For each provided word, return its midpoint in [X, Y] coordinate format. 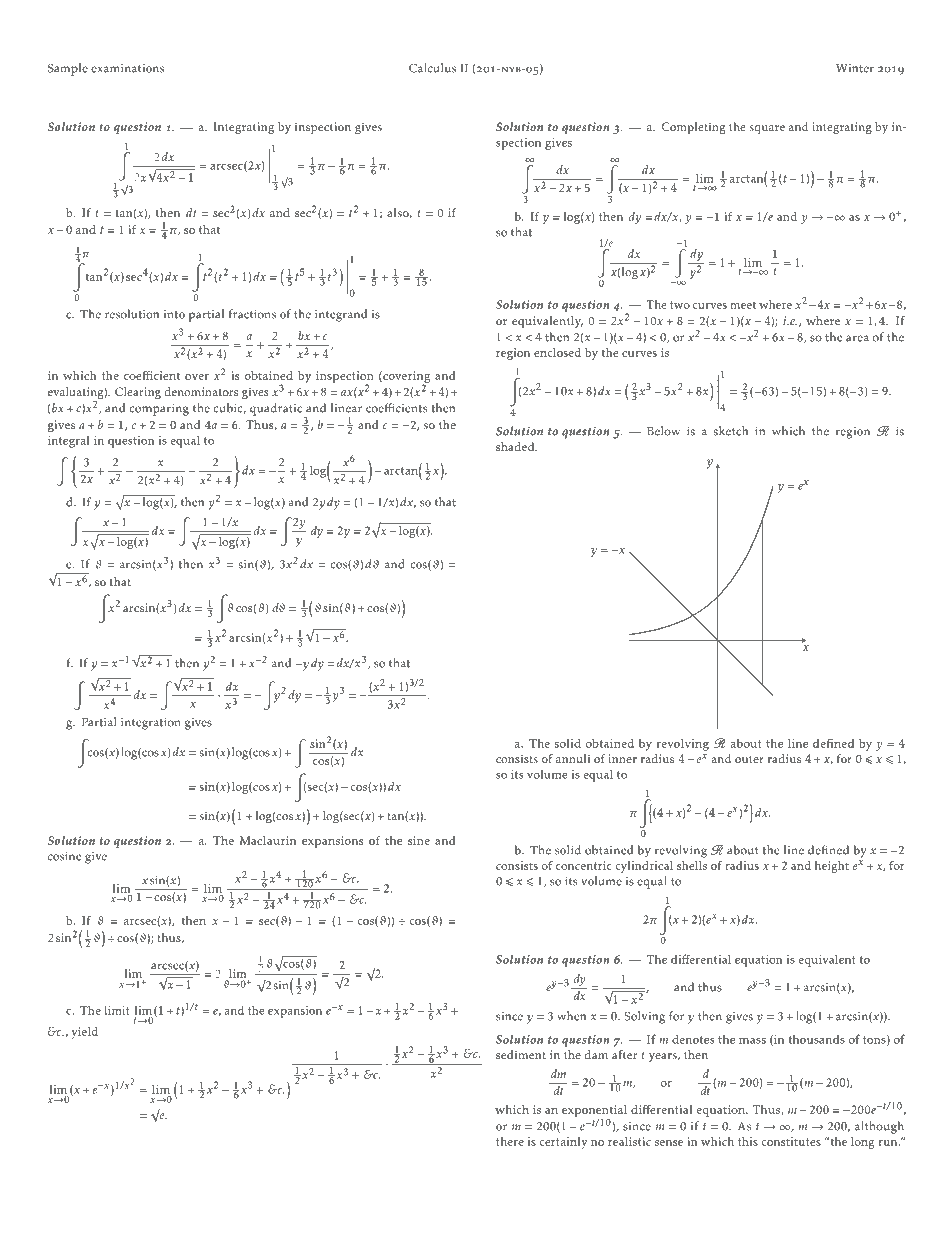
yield [84, 1033]
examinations [127, 68]
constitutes [791, 1141]
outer [749, 759]
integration [151, 724]
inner [622, 758]
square [767, 129]
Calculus [432, 68]
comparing [159, 410]
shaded [516, 446]
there [510, 1141]
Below [663, 431]
